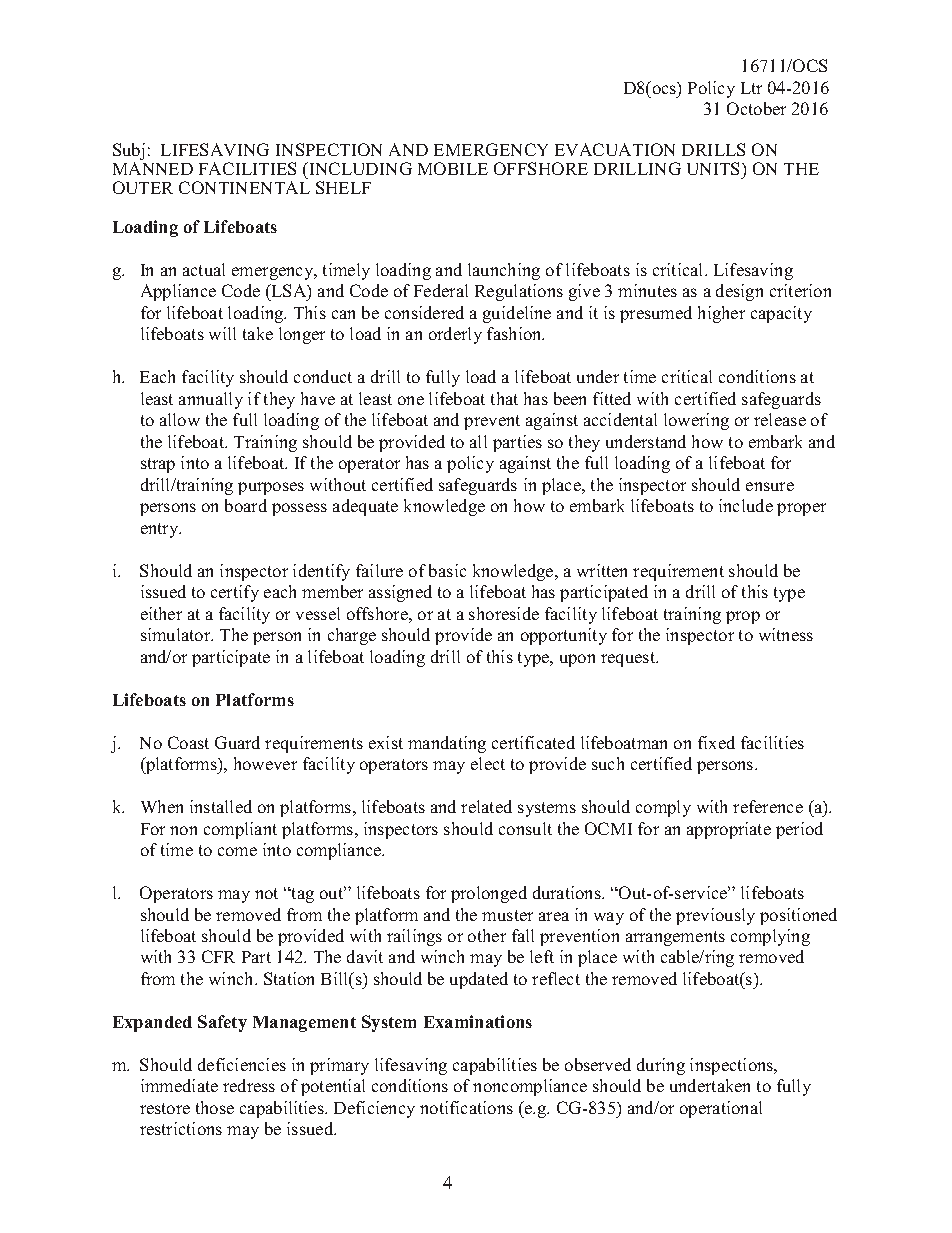 The height and width of the screenshot is (1233, 952). I want to click on fixed, so click(716, 742).
